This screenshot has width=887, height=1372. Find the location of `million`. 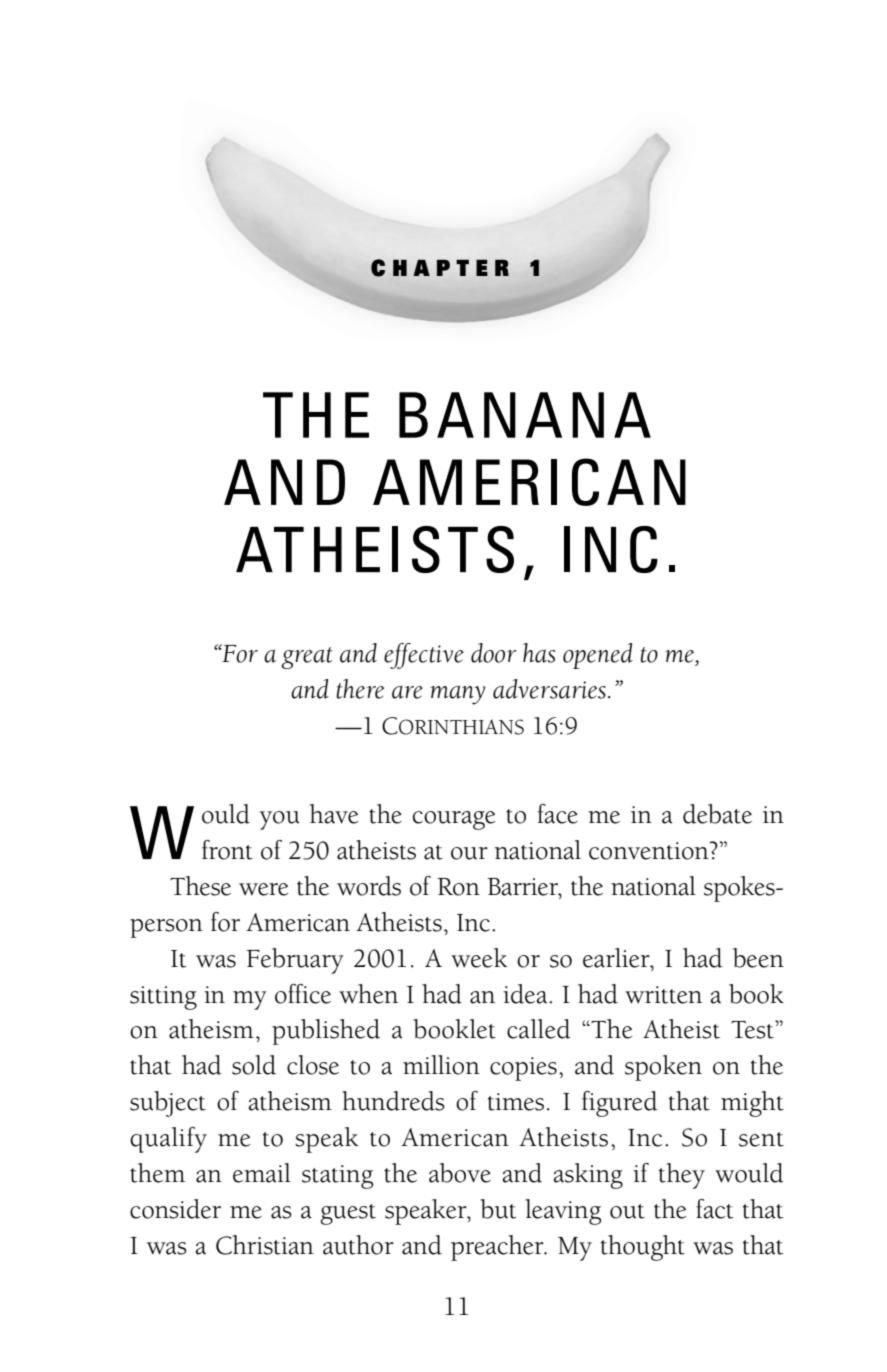

million is located at coordinates (441, 1065).
